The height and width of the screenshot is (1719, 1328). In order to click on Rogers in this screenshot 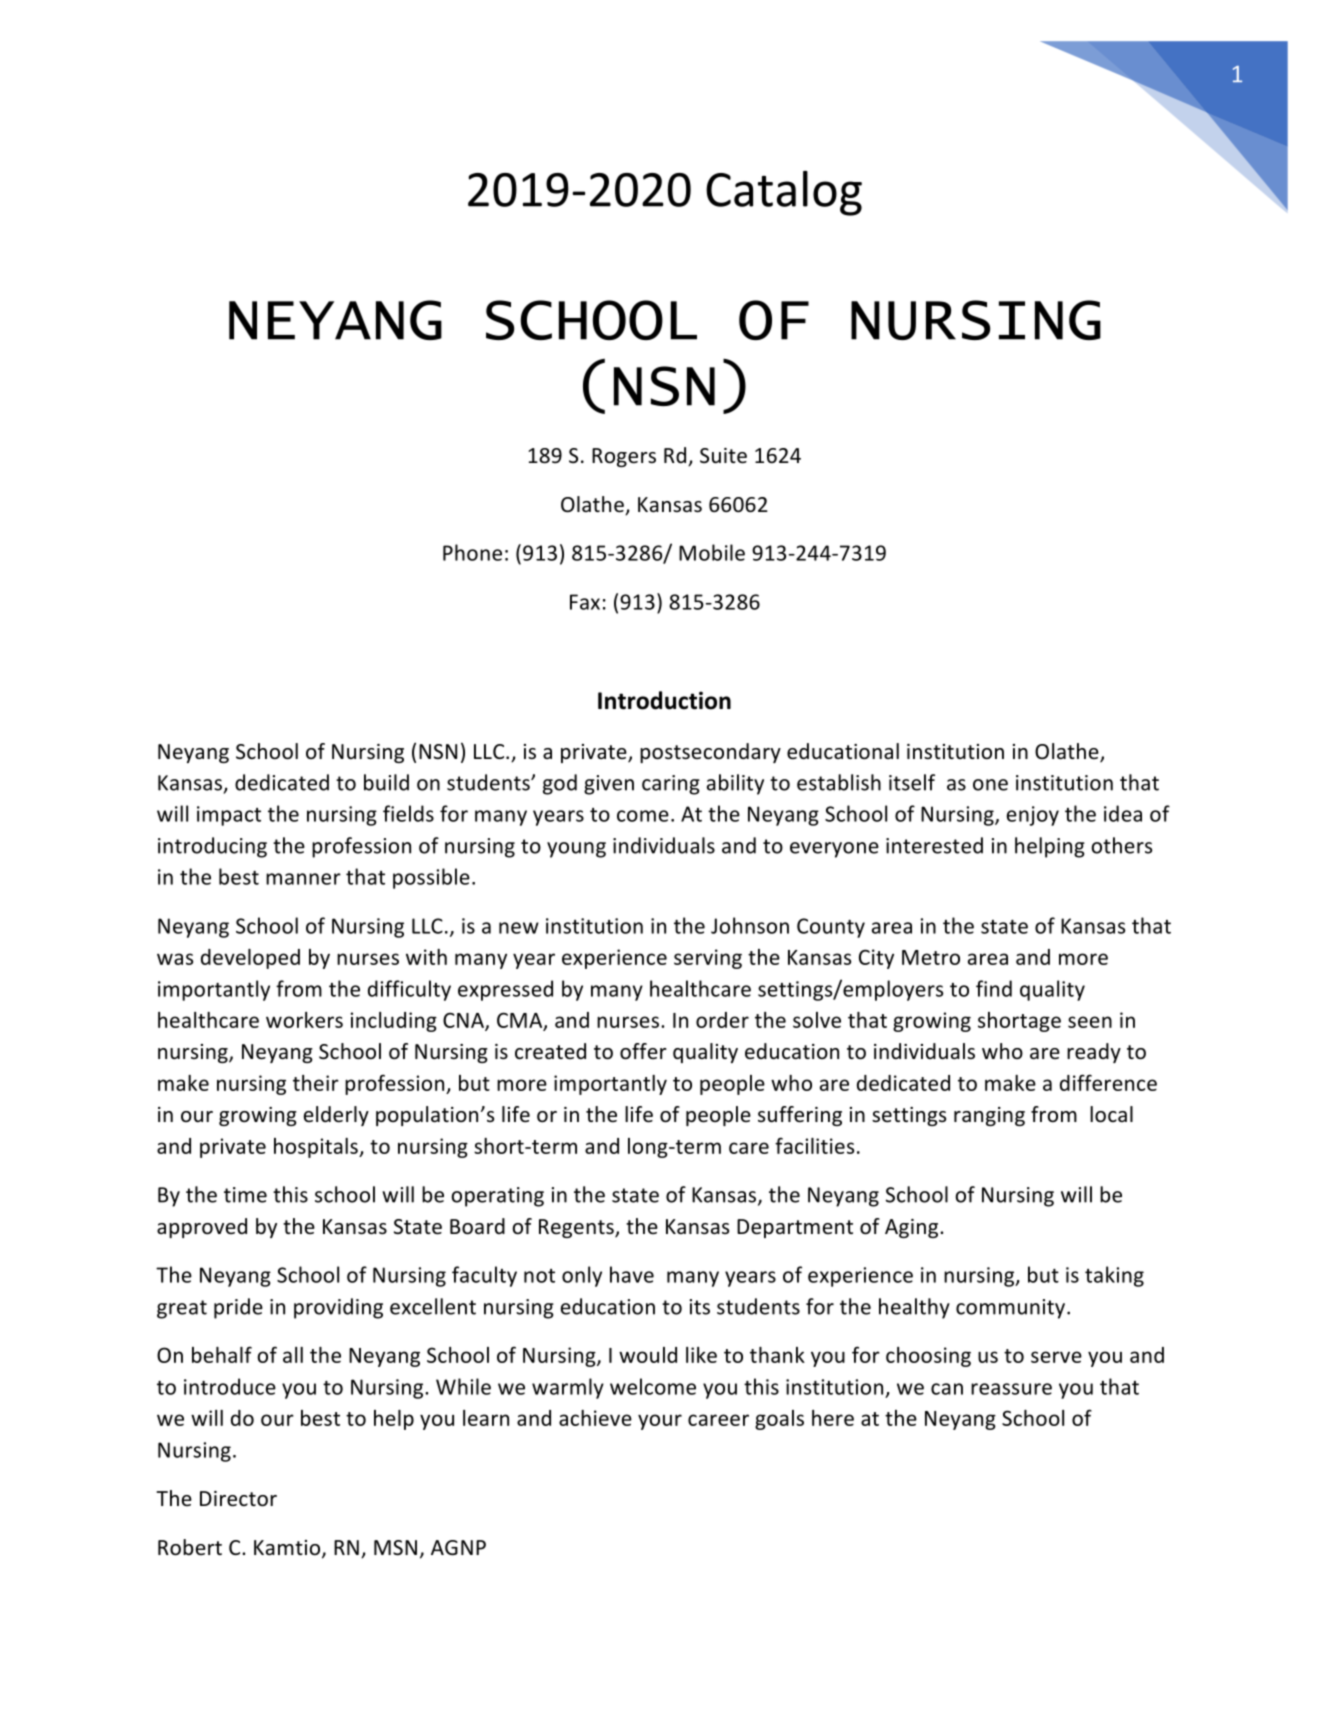, I will do `click(624, 457)`.
